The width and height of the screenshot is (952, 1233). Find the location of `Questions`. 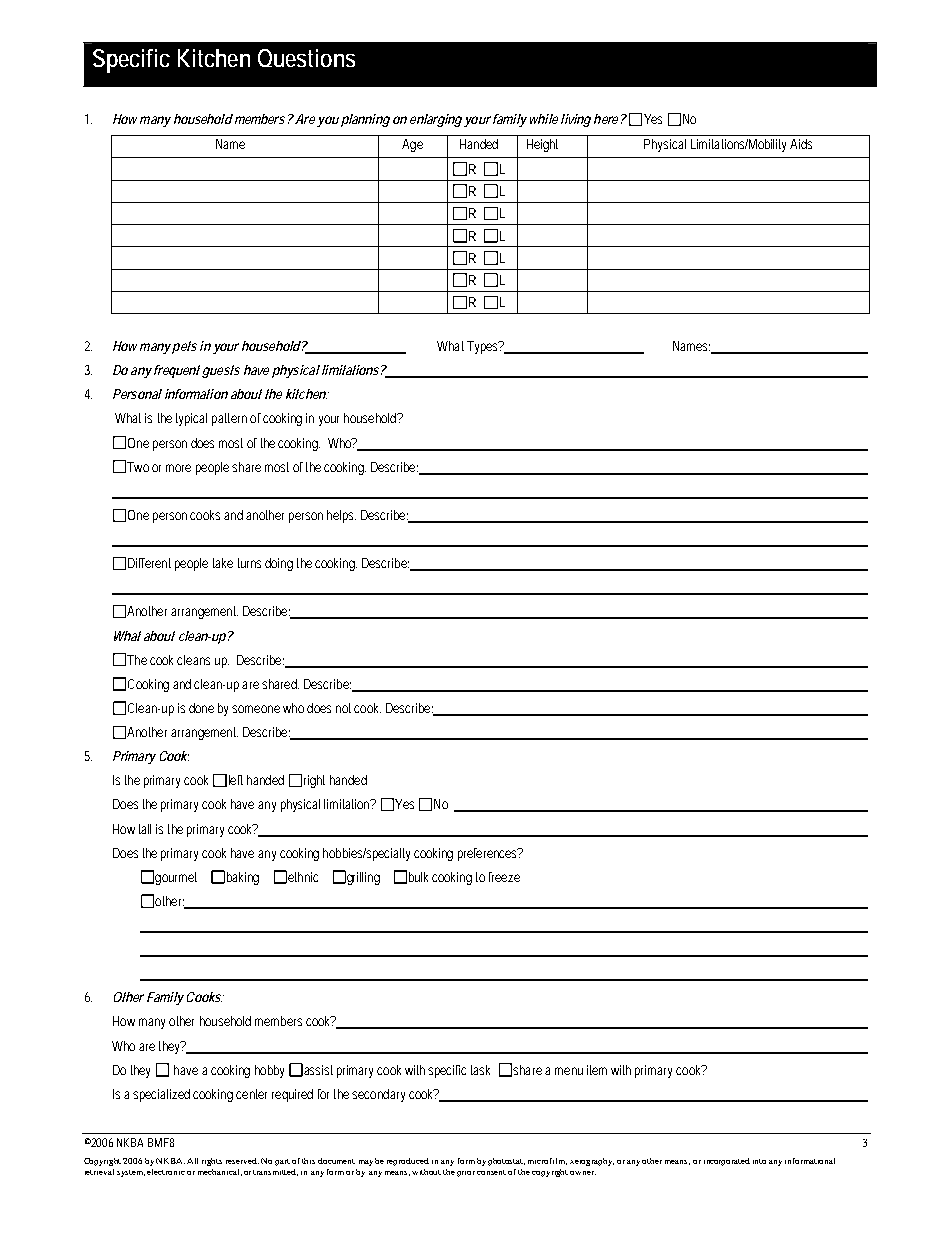

Questions is located at coordinates (306, 58).
